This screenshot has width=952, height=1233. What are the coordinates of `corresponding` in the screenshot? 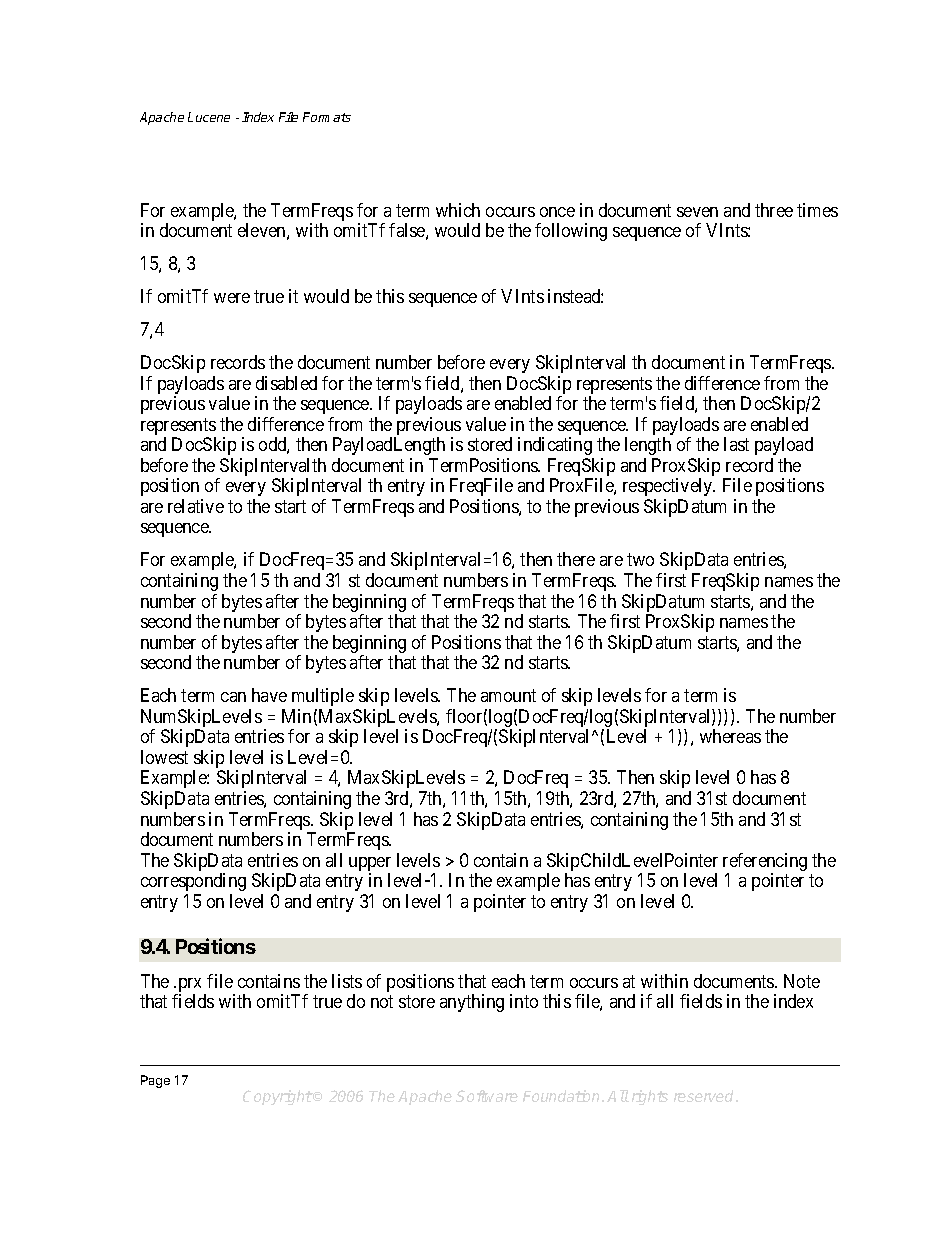 It's located at (193, 882).
